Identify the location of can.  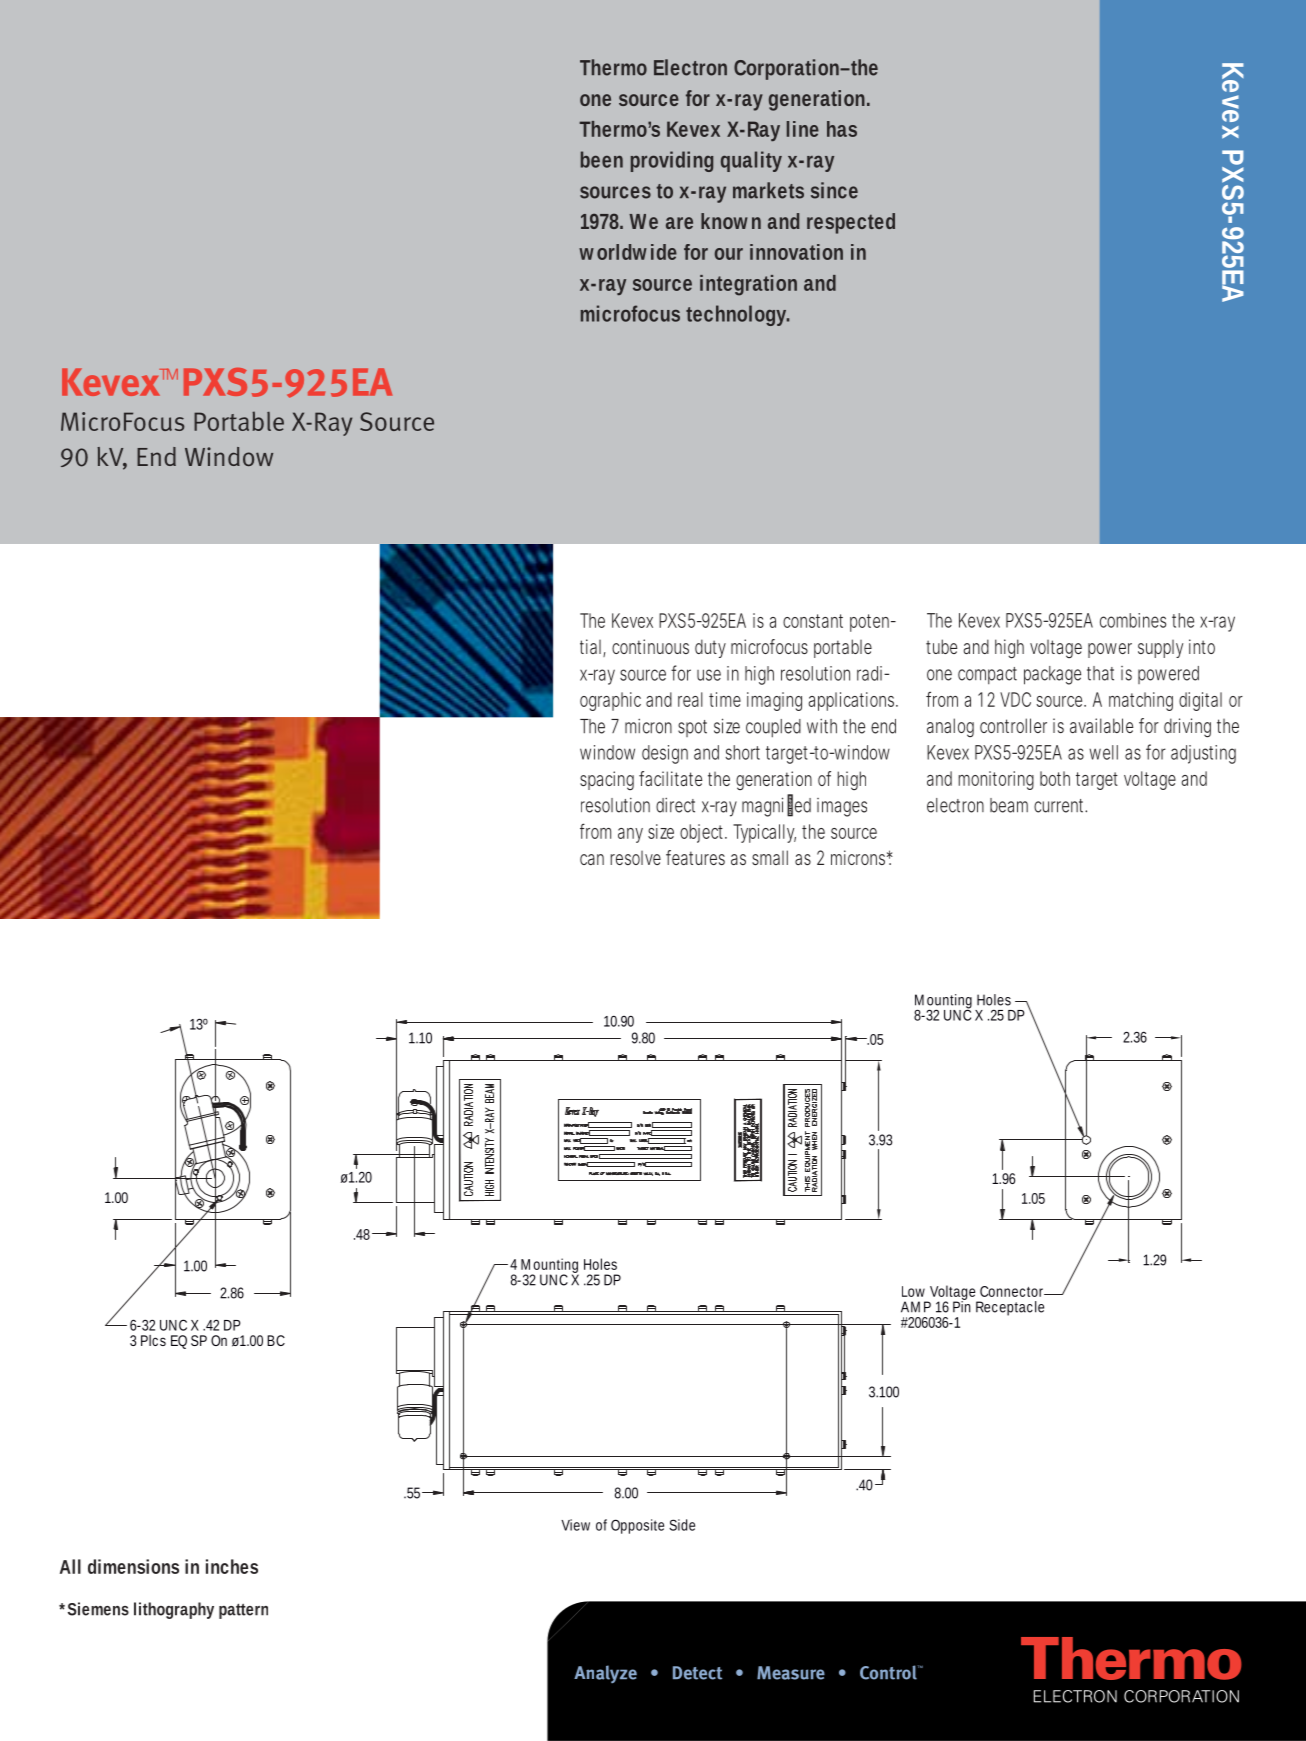
(592, 859).
